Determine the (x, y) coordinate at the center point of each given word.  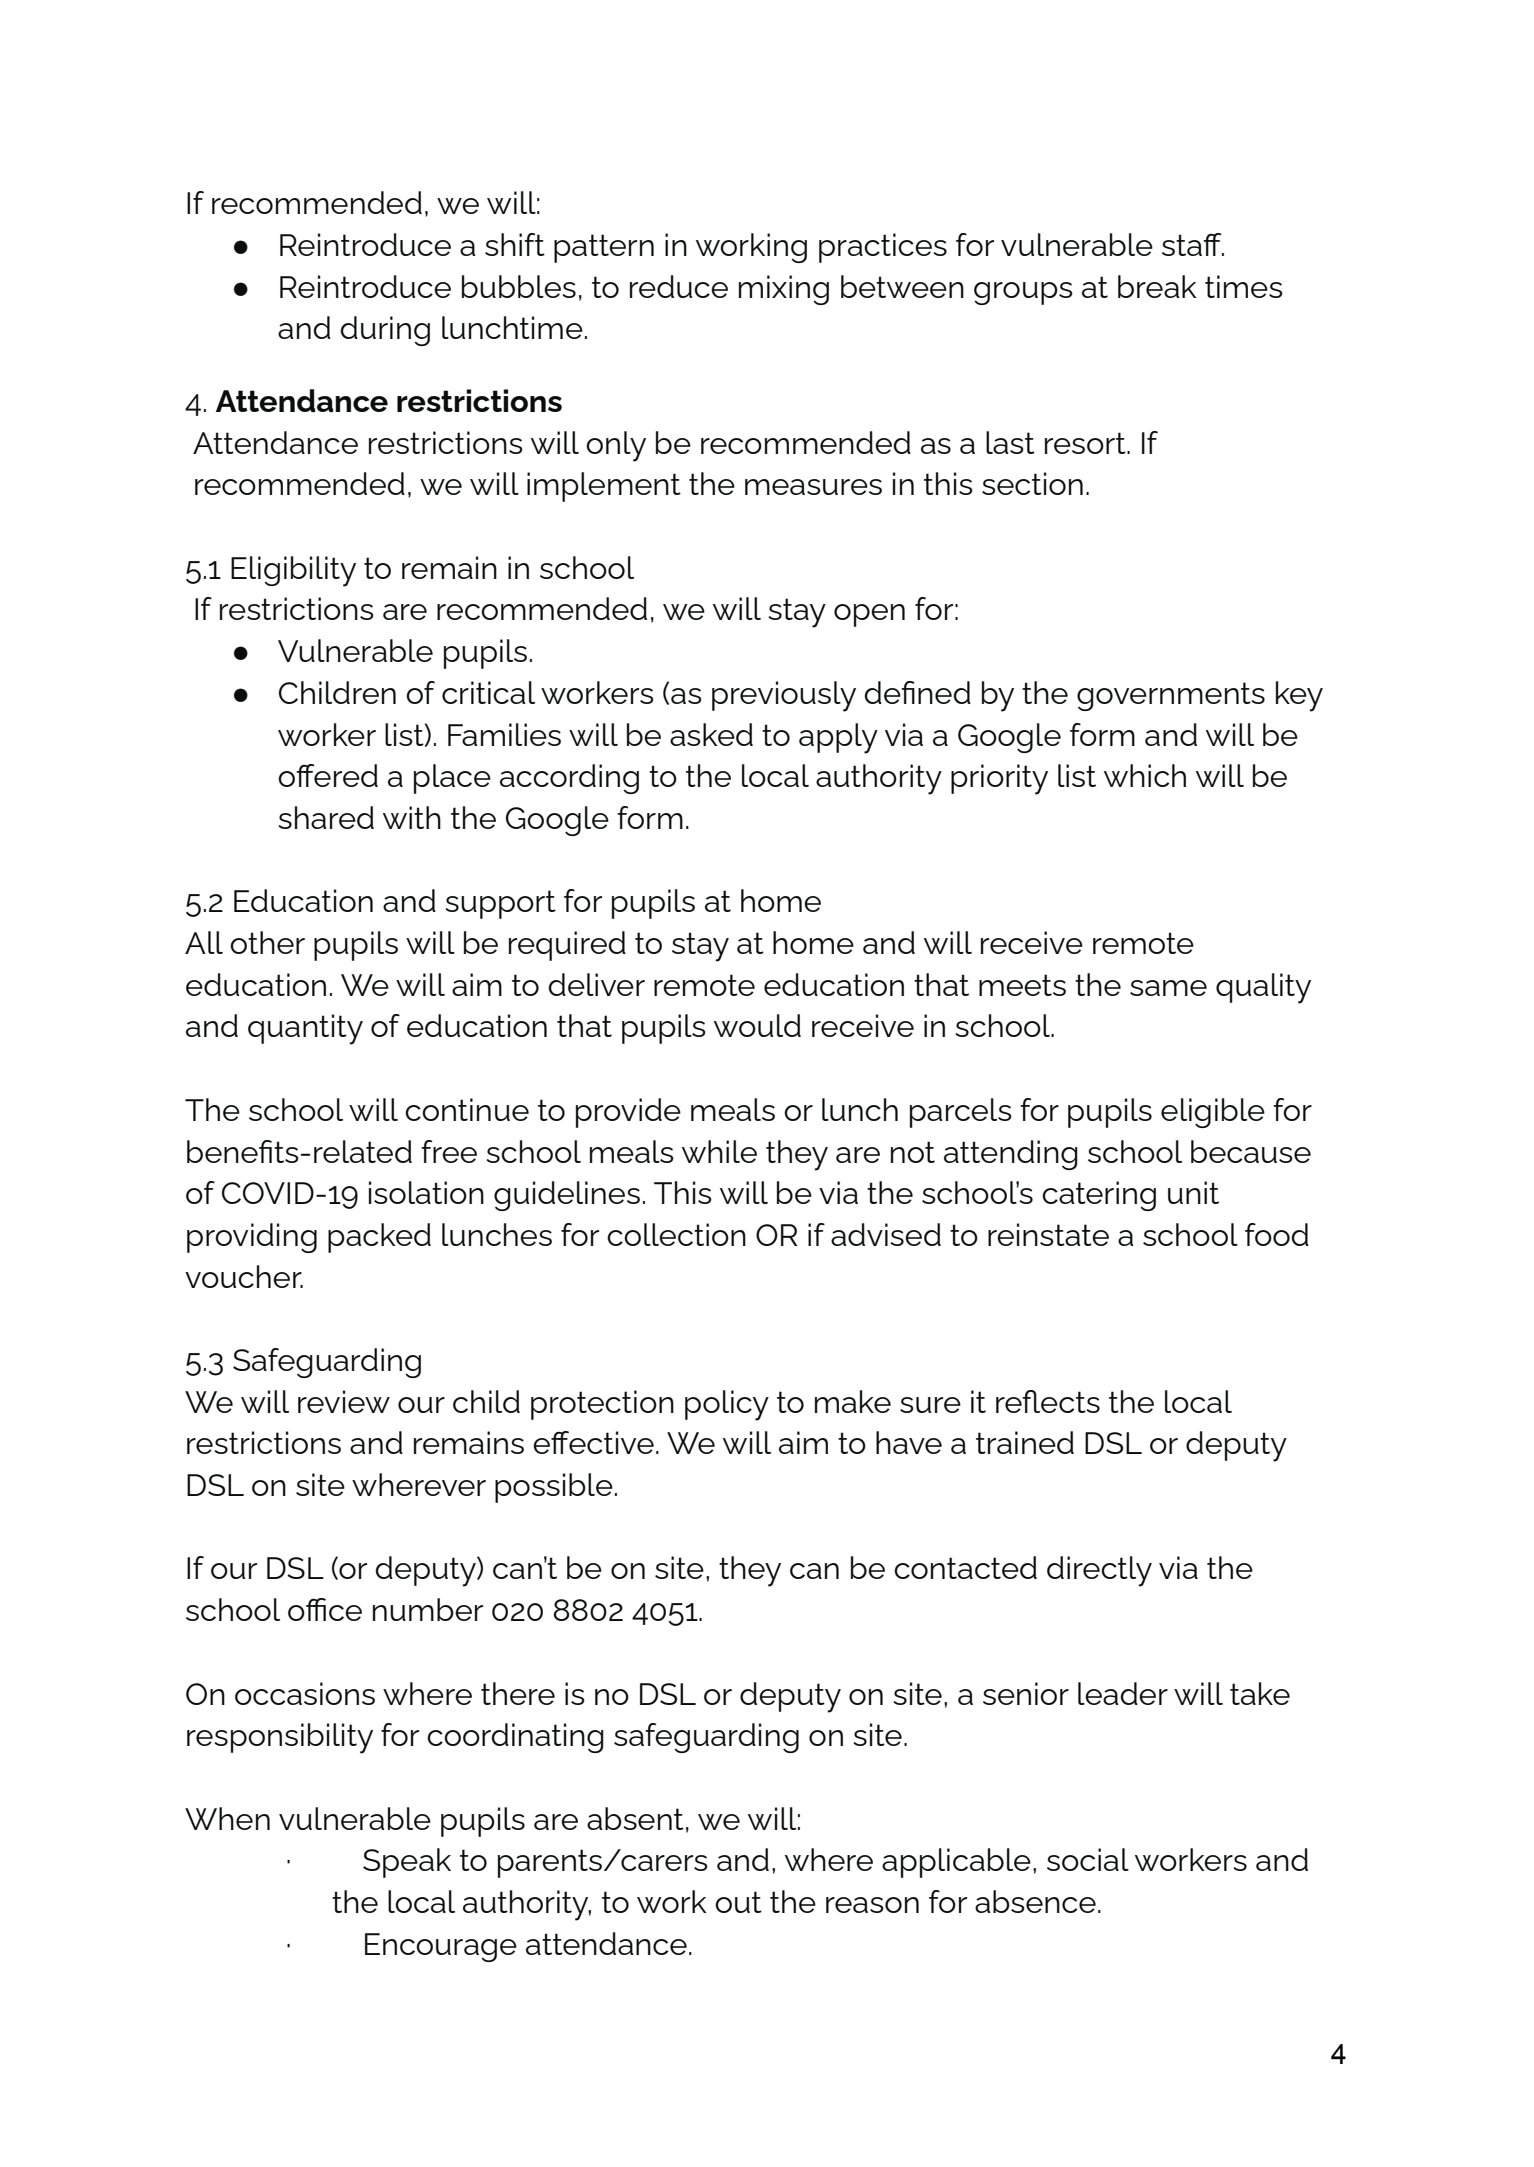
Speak (407, 1863)
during (385, 331)
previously (784, 696)
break (1157, 286)
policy (727, 1405)
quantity (305, 1029)
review (344, 1401)
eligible (1213, 1113)
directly (1099, 1571)
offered (328, 775)
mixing (784, 290)
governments (1171, 696)
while (719, 1151)
